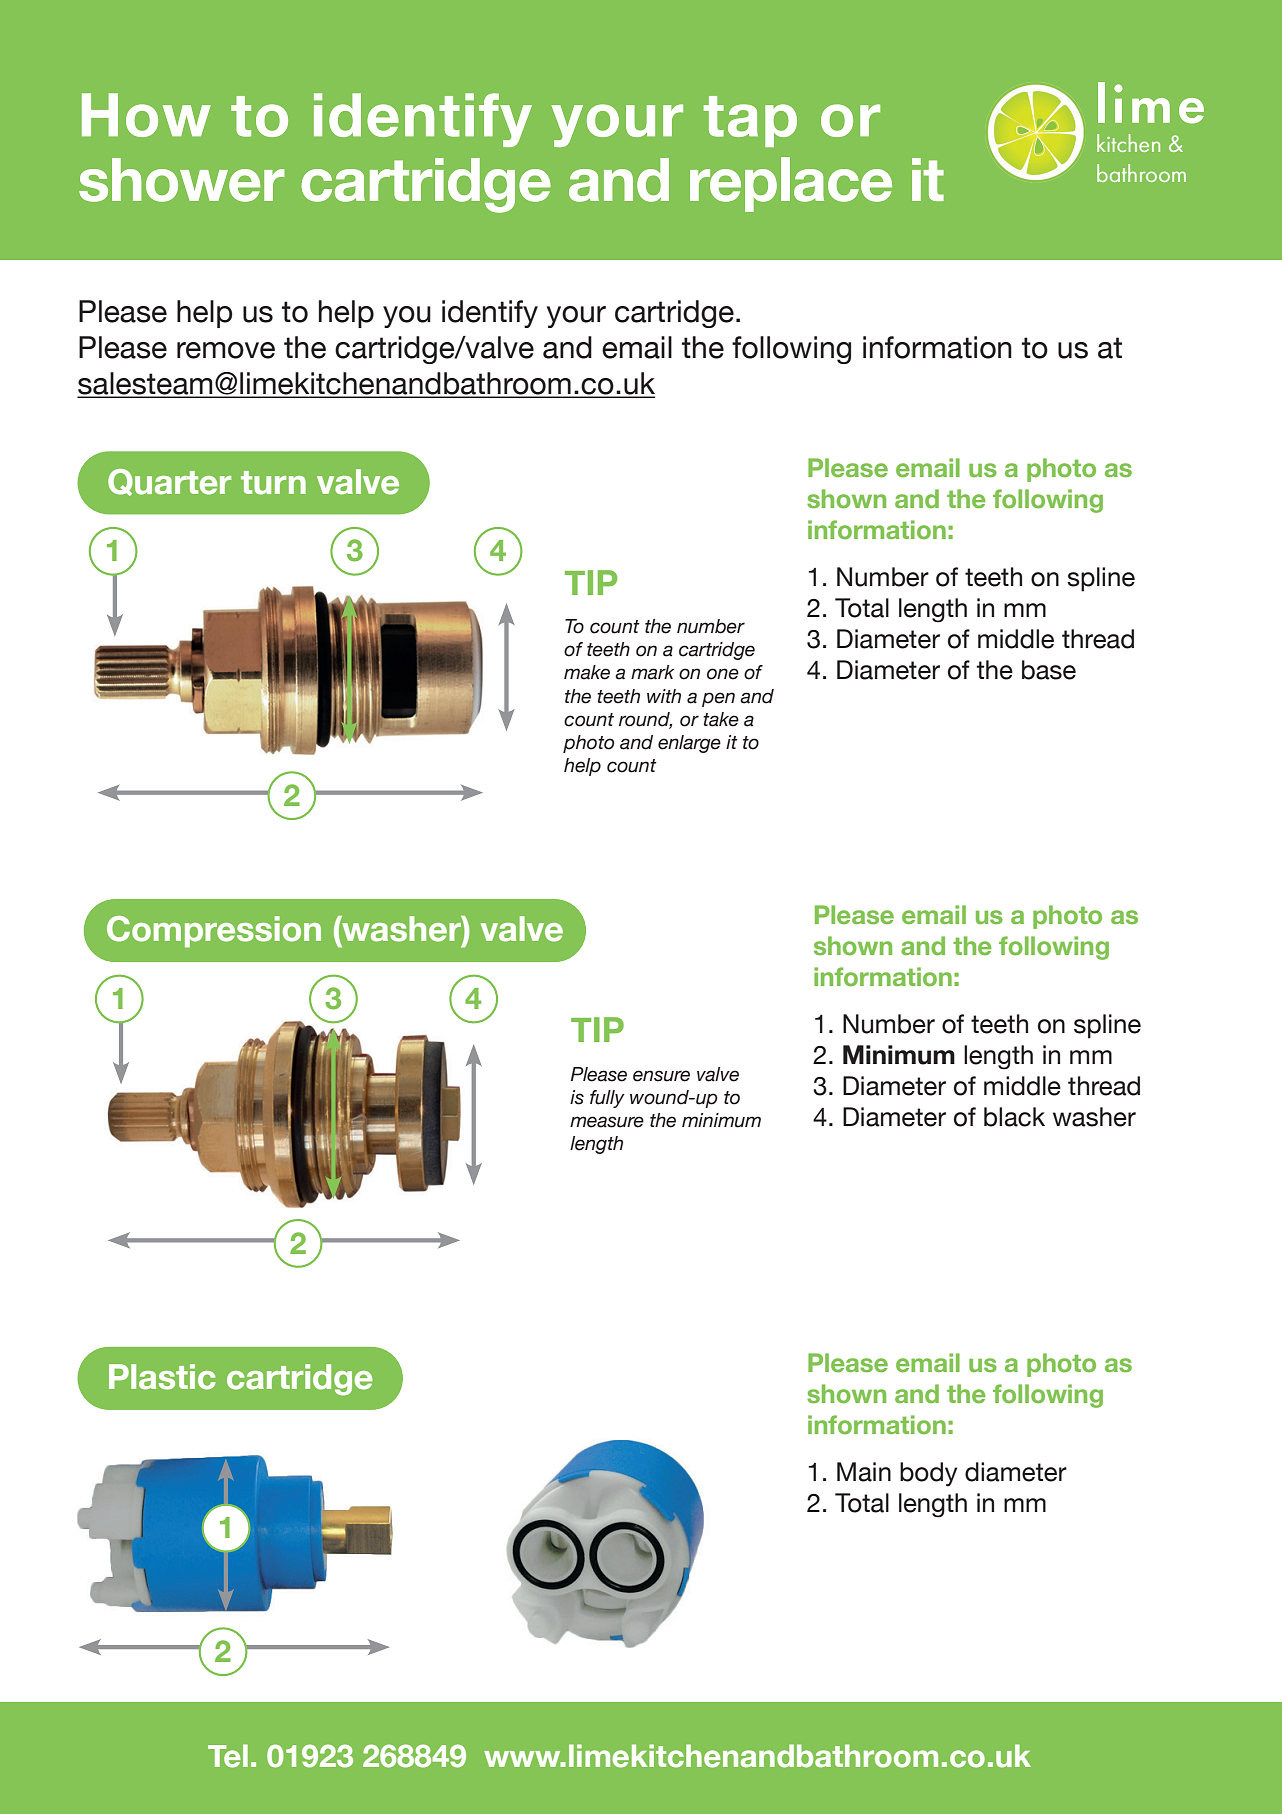 The image size is (1282, 1814). What do you see at coordinates (661, 1076) in the image?
I see `ensure` at bounding box center [661, 1076].
